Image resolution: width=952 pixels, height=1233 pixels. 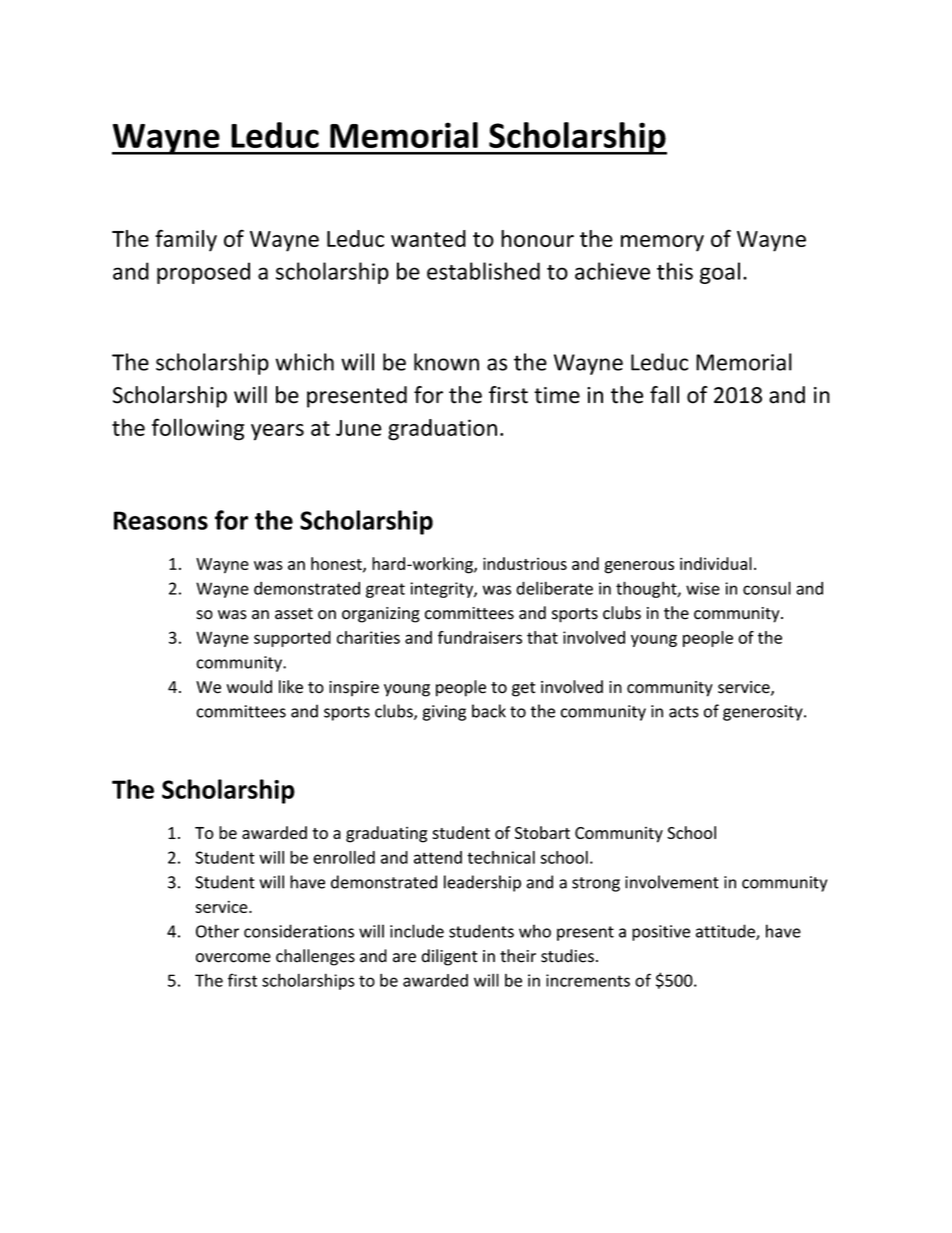 What do you see at coordinates (161, 520) in the page?
I see `Reasons` at bounding box center [161, 520].
